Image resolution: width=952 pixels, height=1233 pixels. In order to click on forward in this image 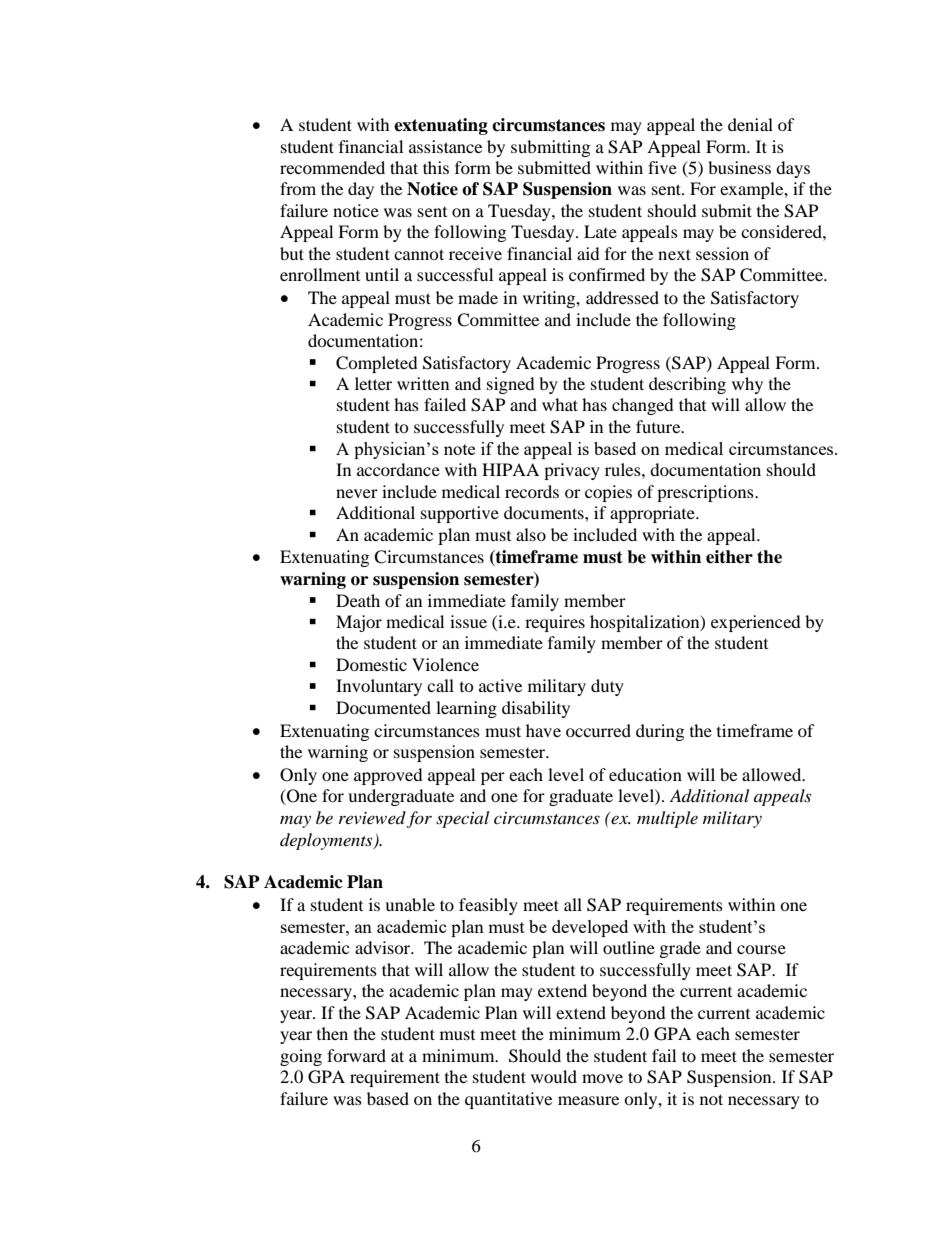, I will do `click(356, 1055)`.
